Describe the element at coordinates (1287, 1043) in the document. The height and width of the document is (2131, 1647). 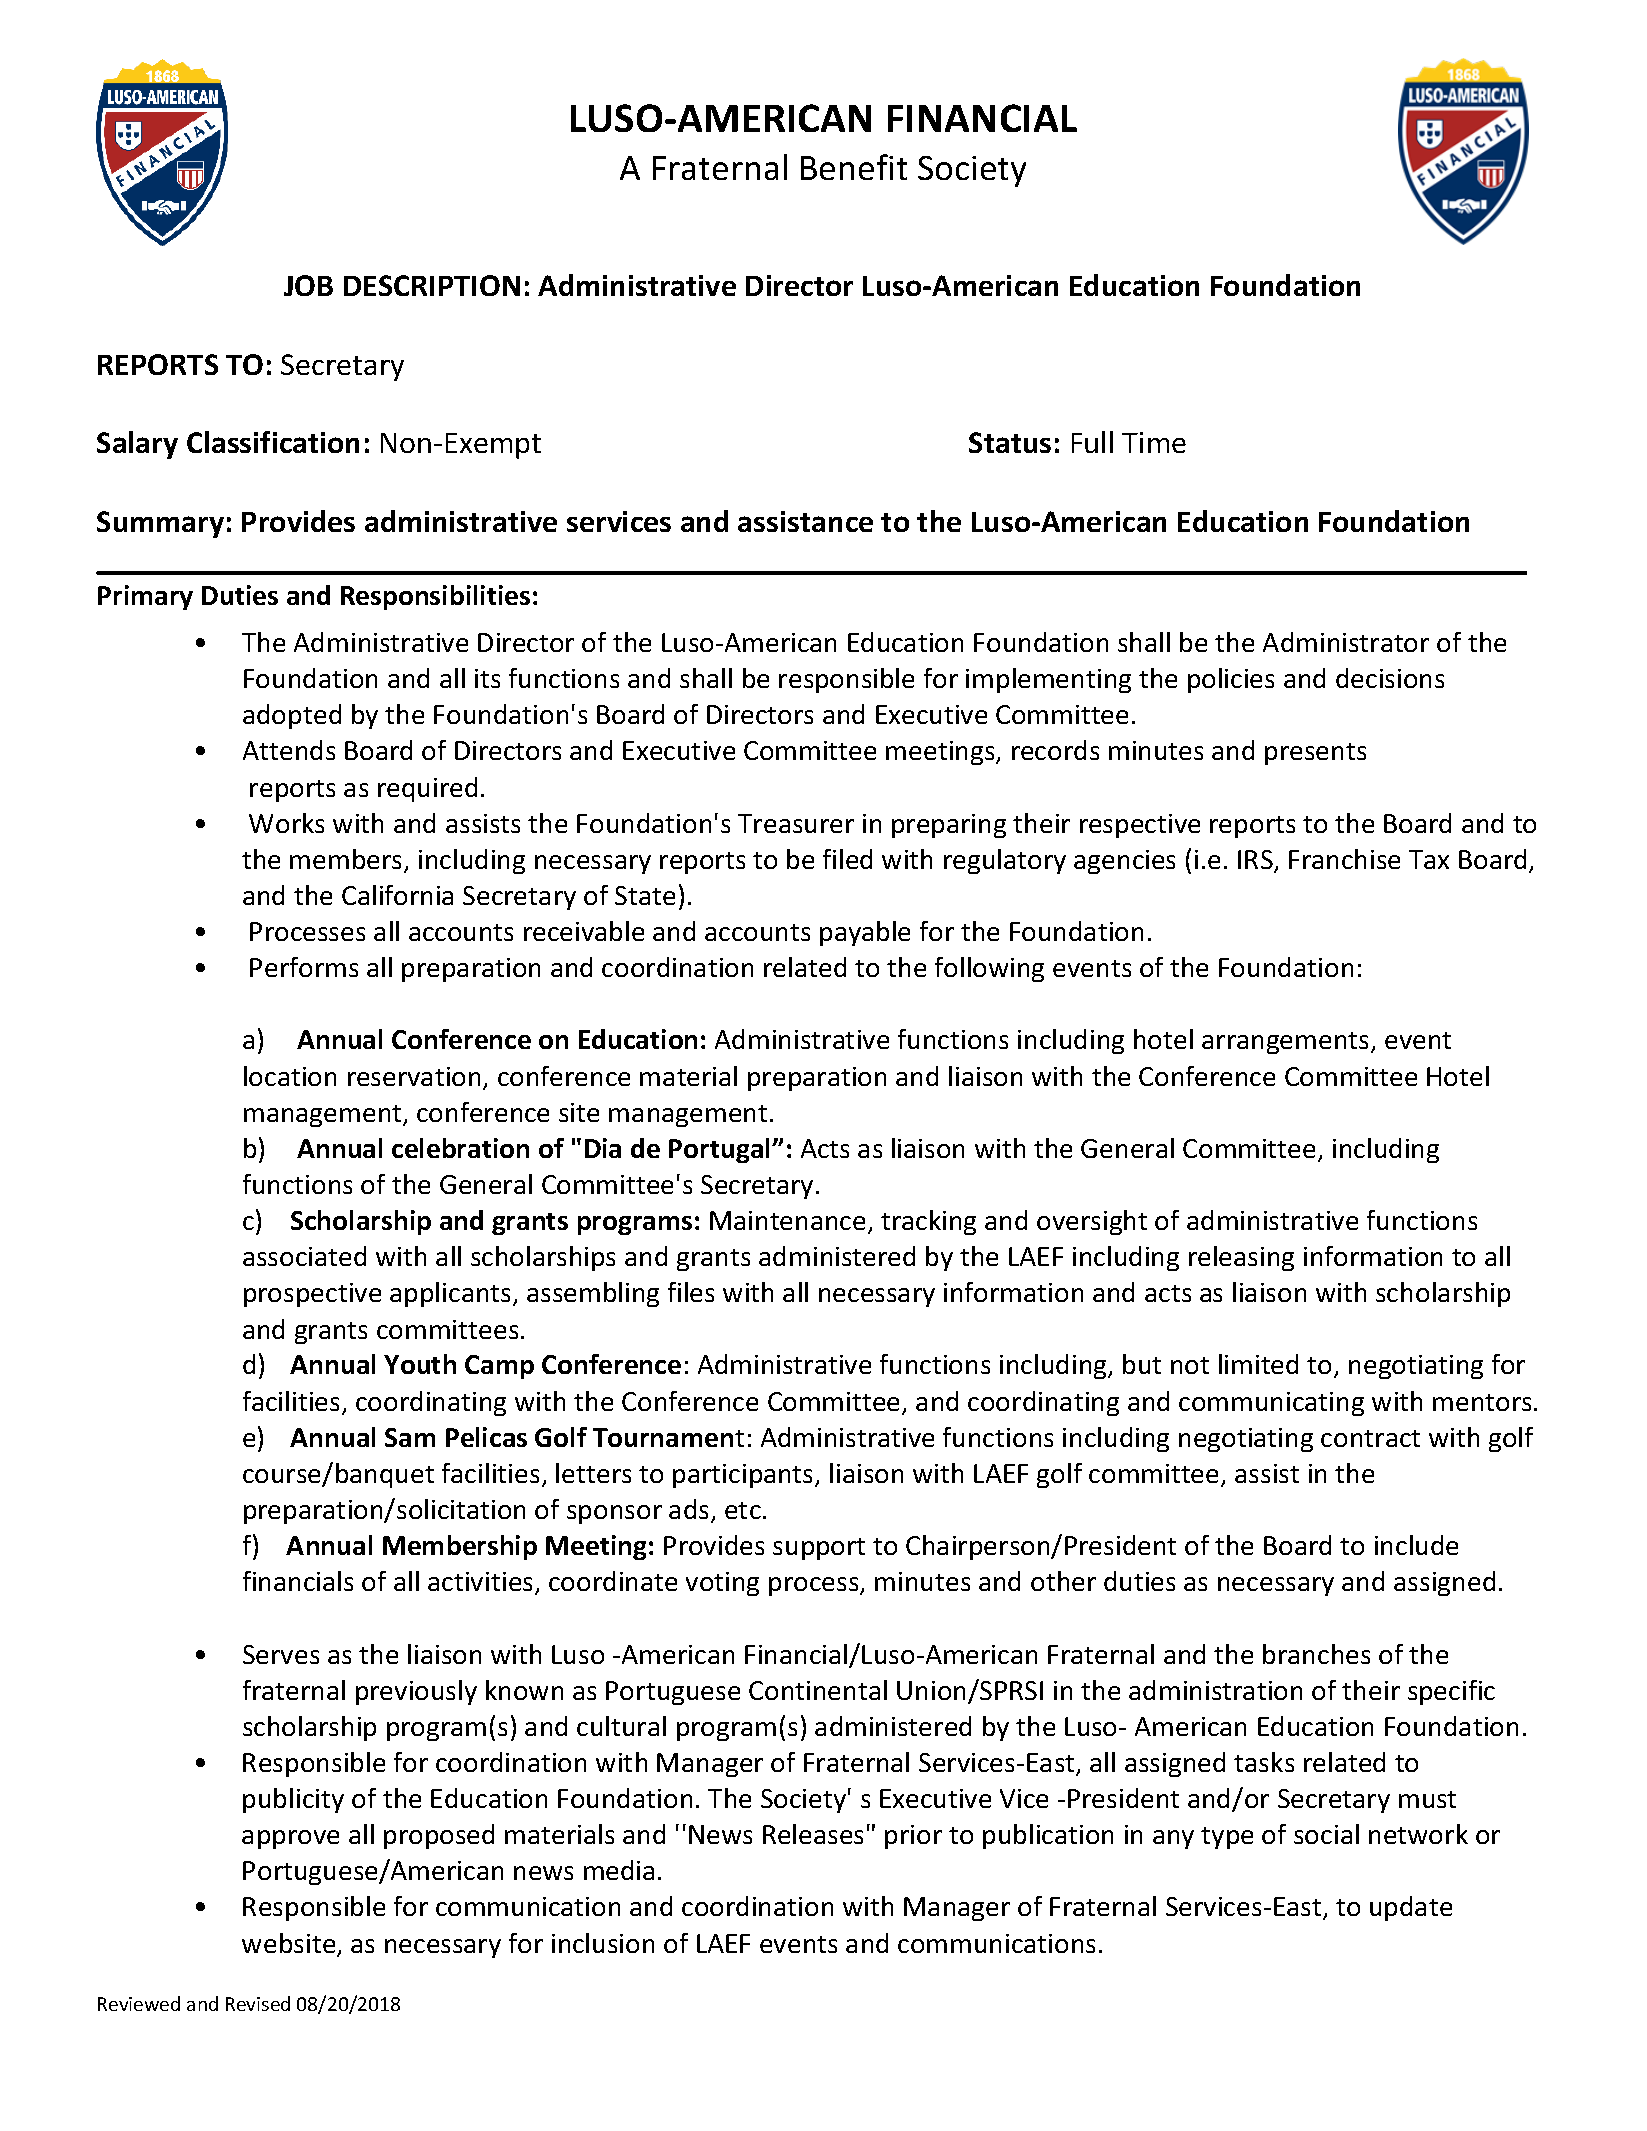
I see `arrangements` at that location.
